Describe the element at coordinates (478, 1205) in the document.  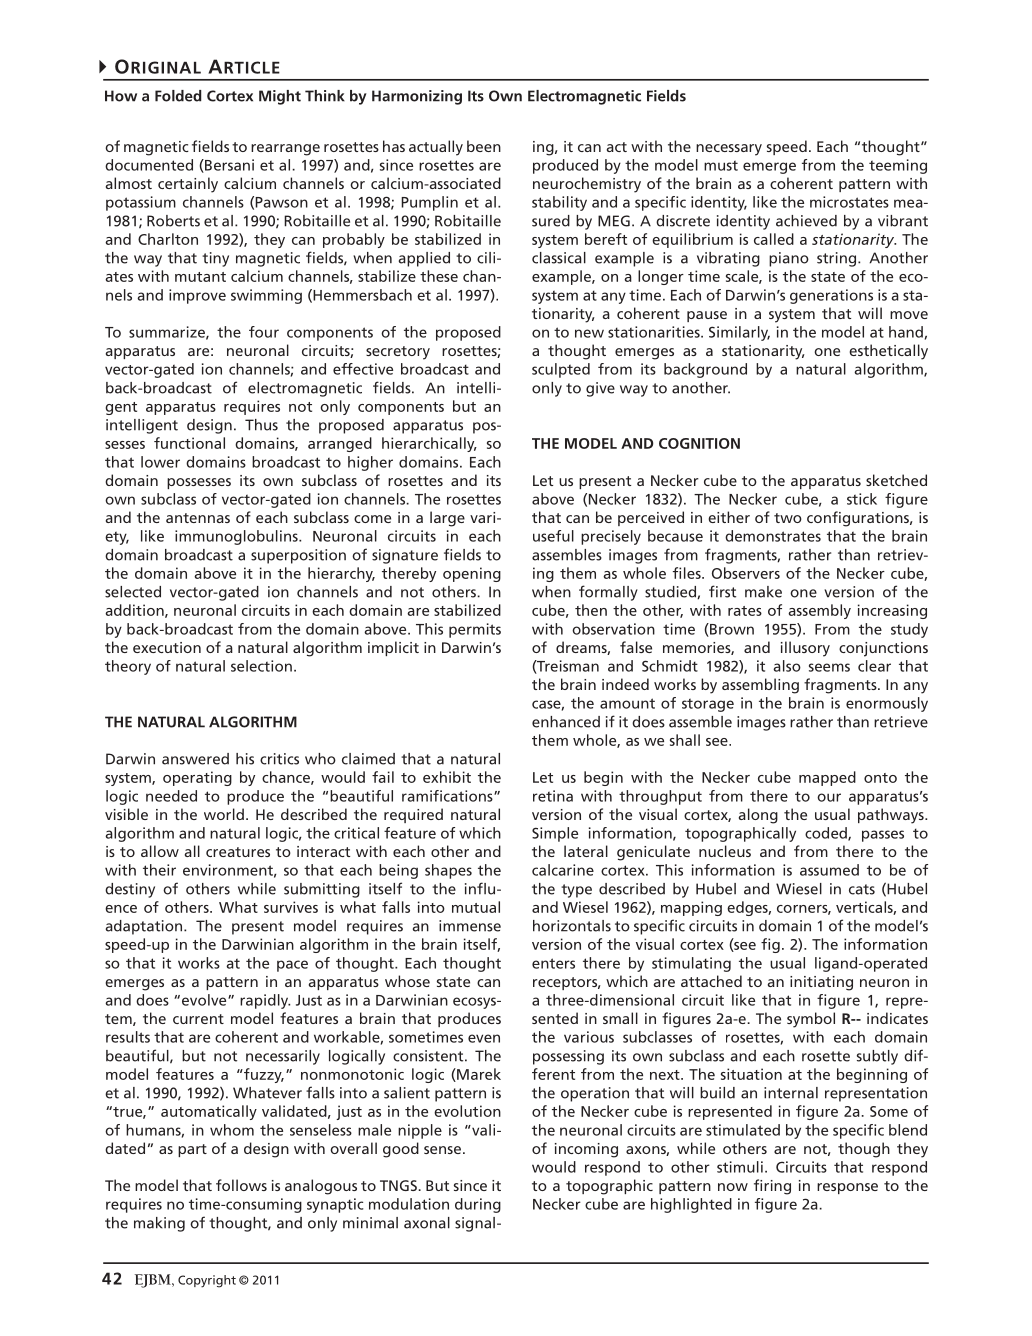
I see `during` at that location.
